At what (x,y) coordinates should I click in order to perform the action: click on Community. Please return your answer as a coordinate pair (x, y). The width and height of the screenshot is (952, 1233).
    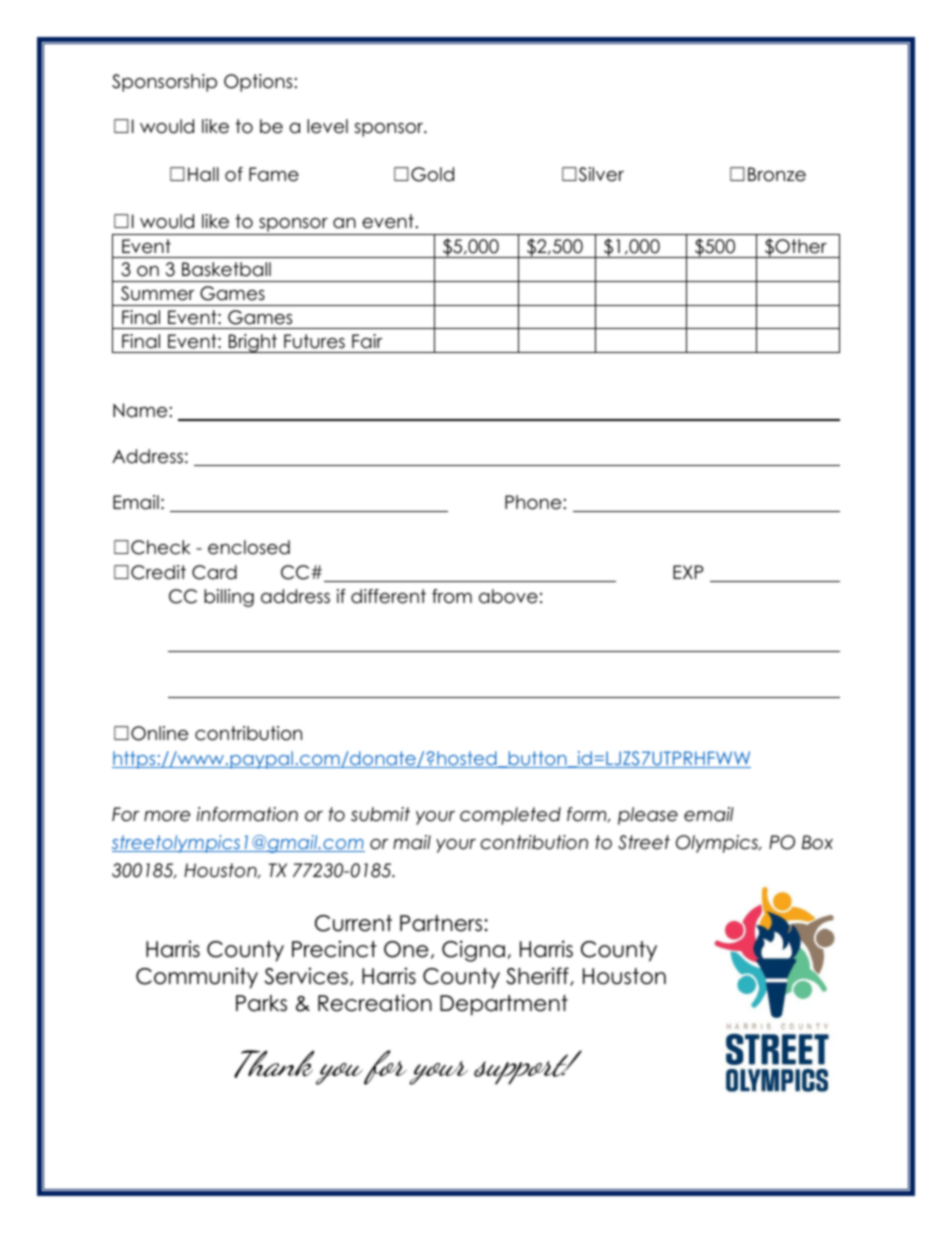
    Looking at the image, I should click on (197, 978).
